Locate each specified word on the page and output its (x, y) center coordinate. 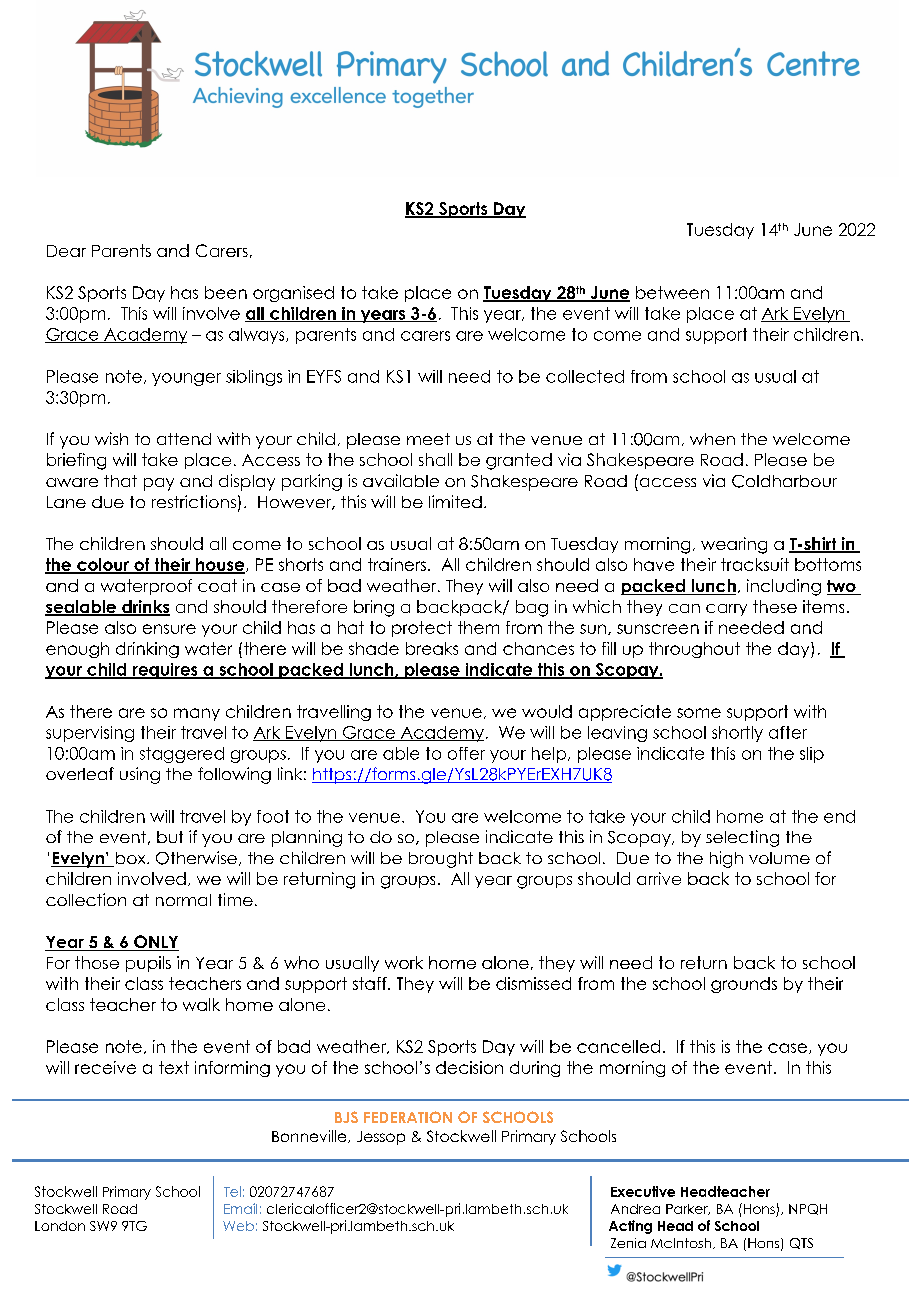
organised (293, 294)
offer (466, 753)
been (226, 292)
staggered (182, 755)
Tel (232, 1191)
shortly (737, 734)
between (672, 292)
